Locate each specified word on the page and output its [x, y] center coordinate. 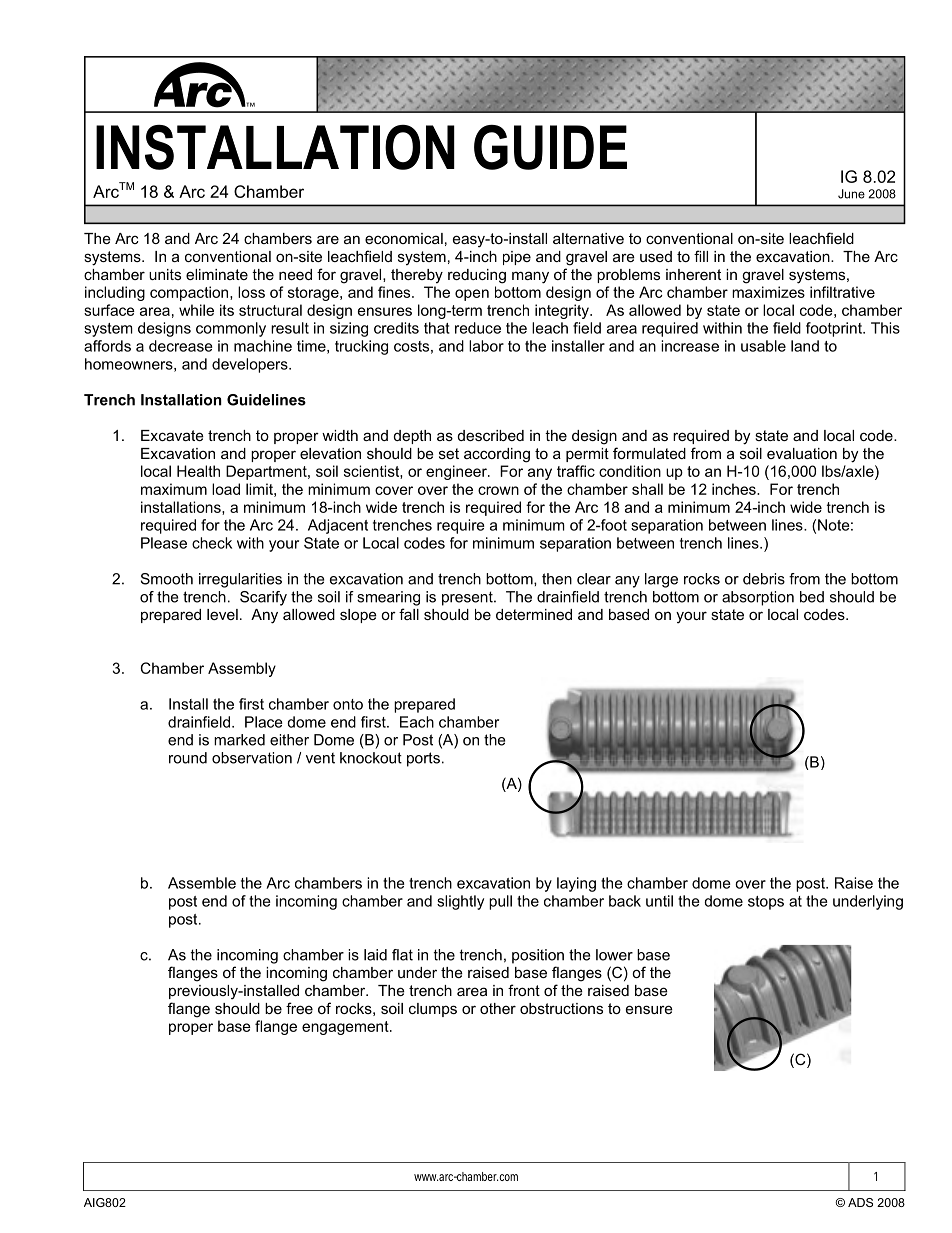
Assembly [242, 669]
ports [423, 759]
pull [500, 902]
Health [198, 471]
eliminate [217, 274]
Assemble [202, 883]
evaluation [802, 453]
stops [766, 903]
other [498, 1008]
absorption [758, 598]
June [851, 194]
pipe [517, 258]
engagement [346, 1028]
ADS [860, 1202]
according [497, 455]
